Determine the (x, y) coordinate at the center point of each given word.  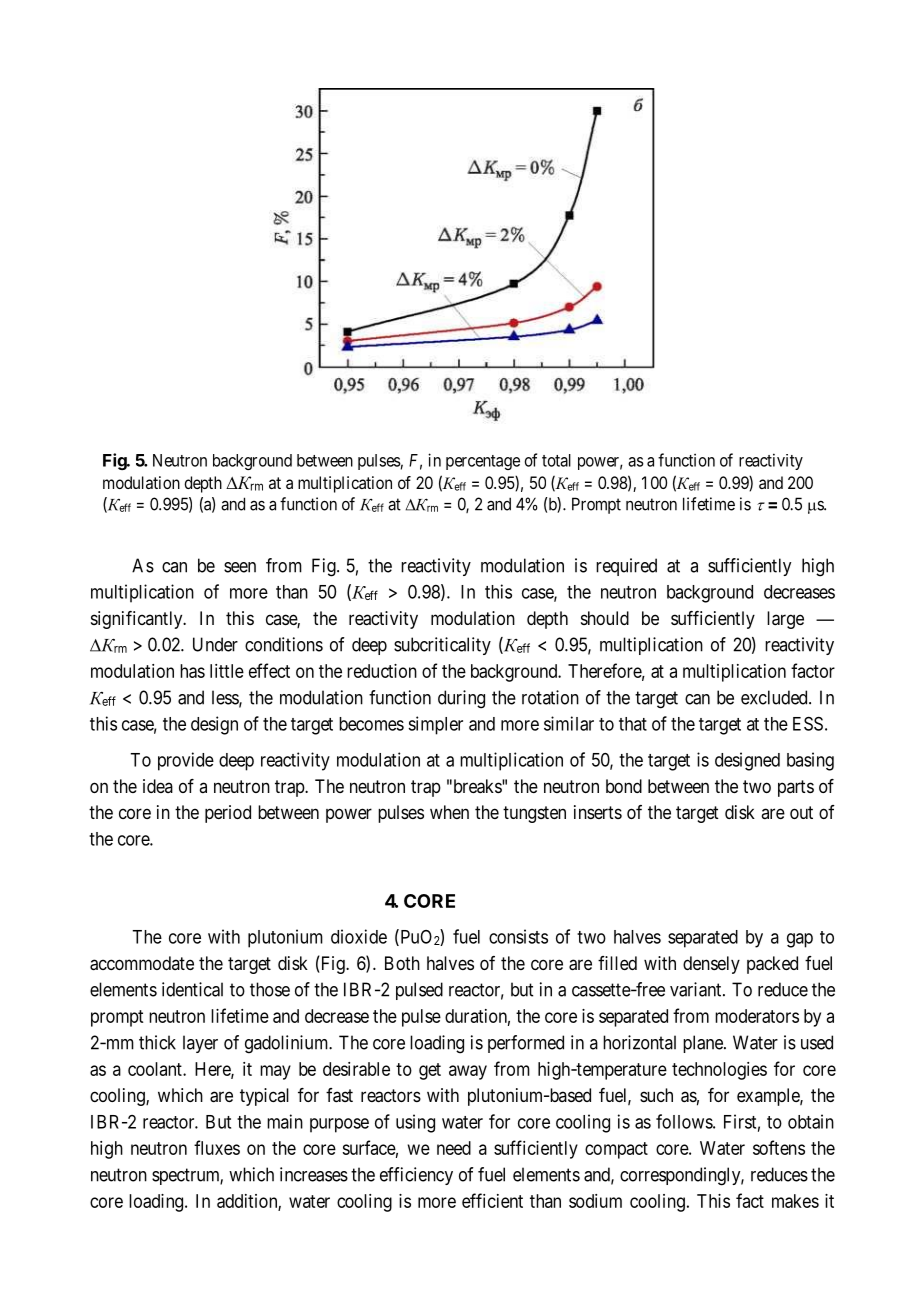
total (556, 460)
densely (711, 965)
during (461, 699)
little (227, 671)
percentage (483, 462)
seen (240, 567)
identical (192, 989)
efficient (492, 1200)
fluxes (217, 1147)
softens (779, 1147)
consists (518, 936)
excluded (775, 697)
